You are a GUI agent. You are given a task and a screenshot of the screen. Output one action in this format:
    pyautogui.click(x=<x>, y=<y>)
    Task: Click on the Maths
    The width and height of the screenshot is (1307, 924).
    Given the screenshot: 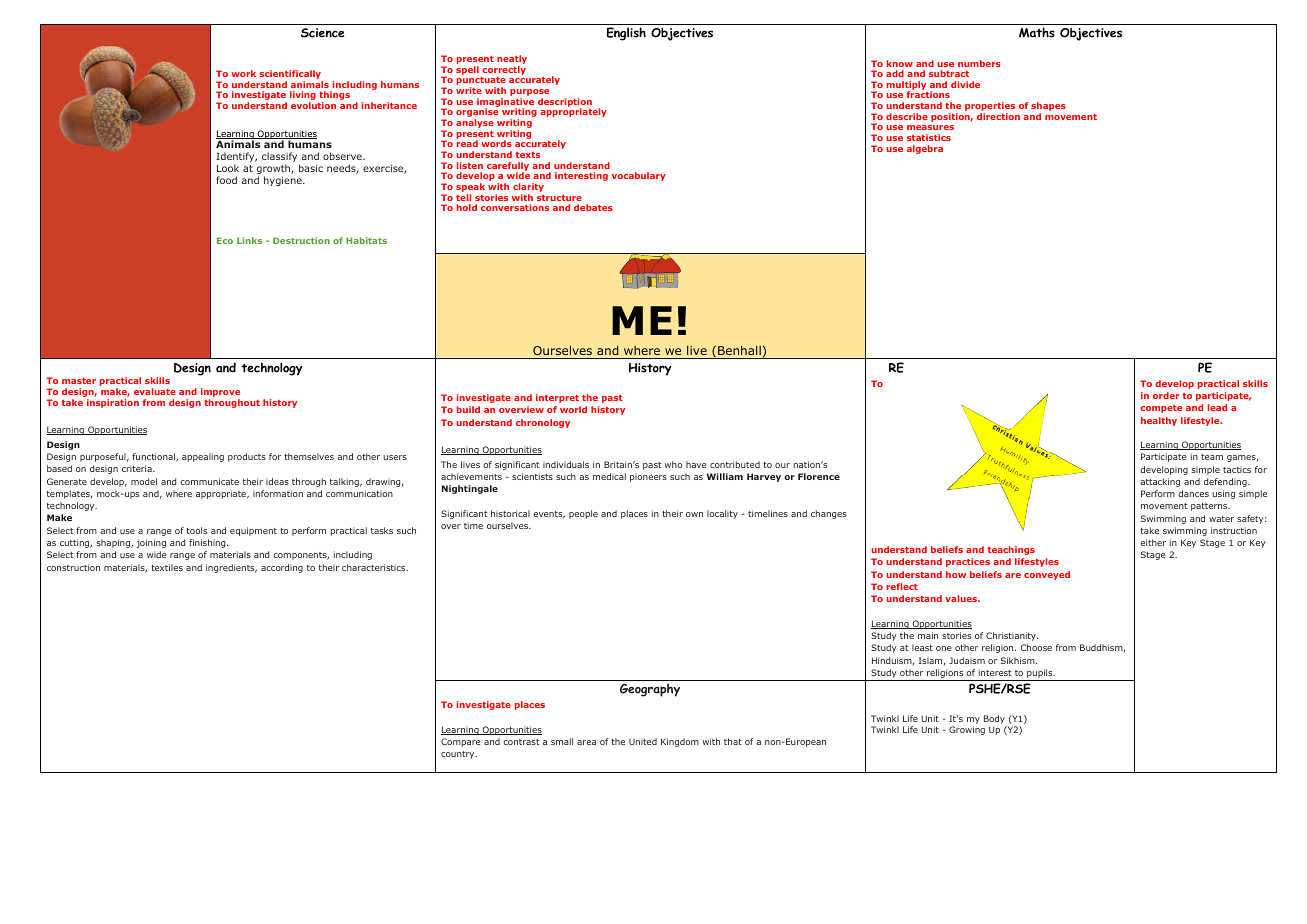 What is the action you would take?
    pyautogui.click(x=1037, y=32)
